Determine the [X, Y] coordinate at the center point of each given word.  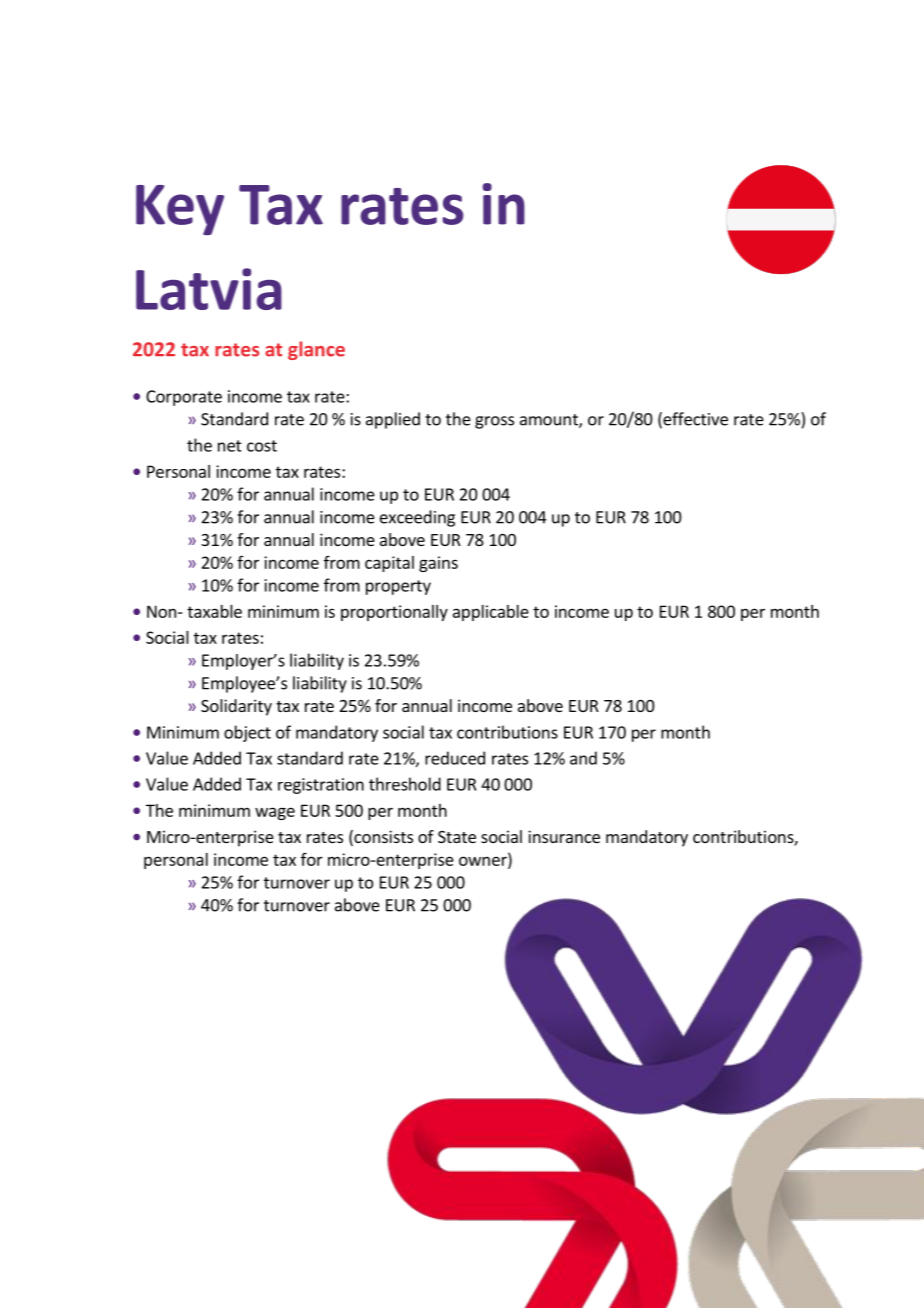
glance [316, 350]
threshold [405, 784]
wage [275, 813]
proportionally [394, 613]
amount [550, 421]
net [230, 446]
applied [393, 420]
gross [494, 422]
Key [180, 210]
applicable [491, 613]
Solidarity [236, 707]
